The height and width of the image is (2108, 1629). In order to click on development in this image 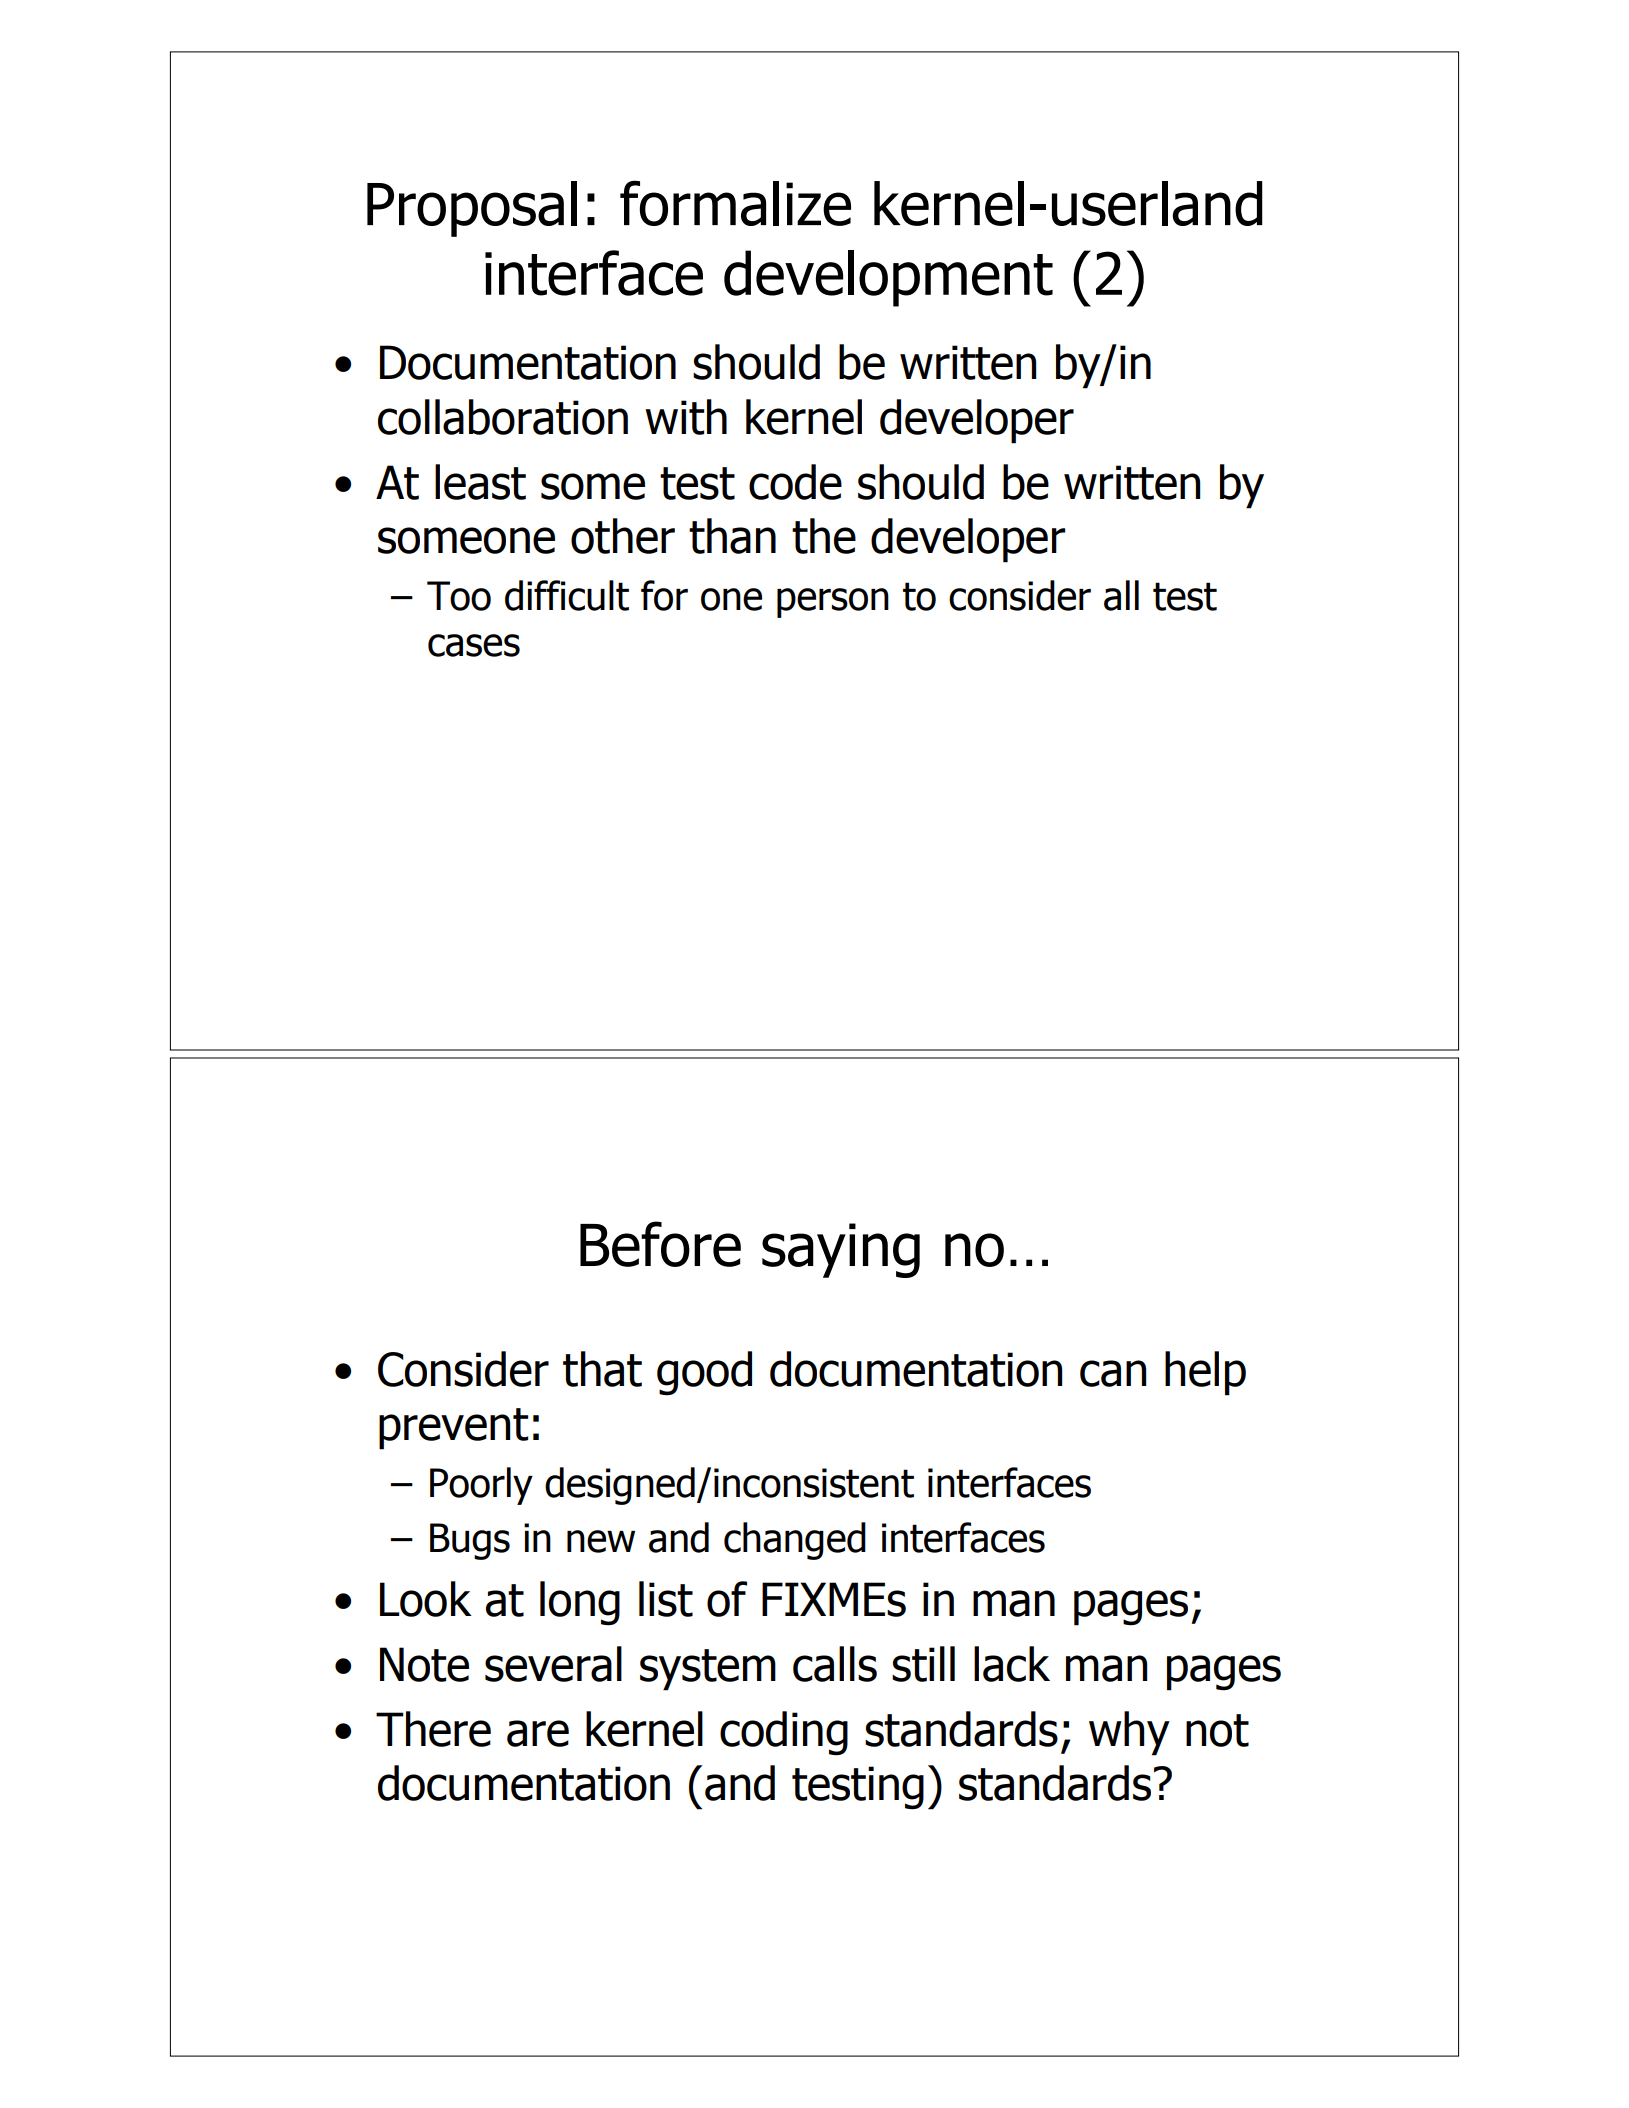, I will do `click(888, 278)`.
